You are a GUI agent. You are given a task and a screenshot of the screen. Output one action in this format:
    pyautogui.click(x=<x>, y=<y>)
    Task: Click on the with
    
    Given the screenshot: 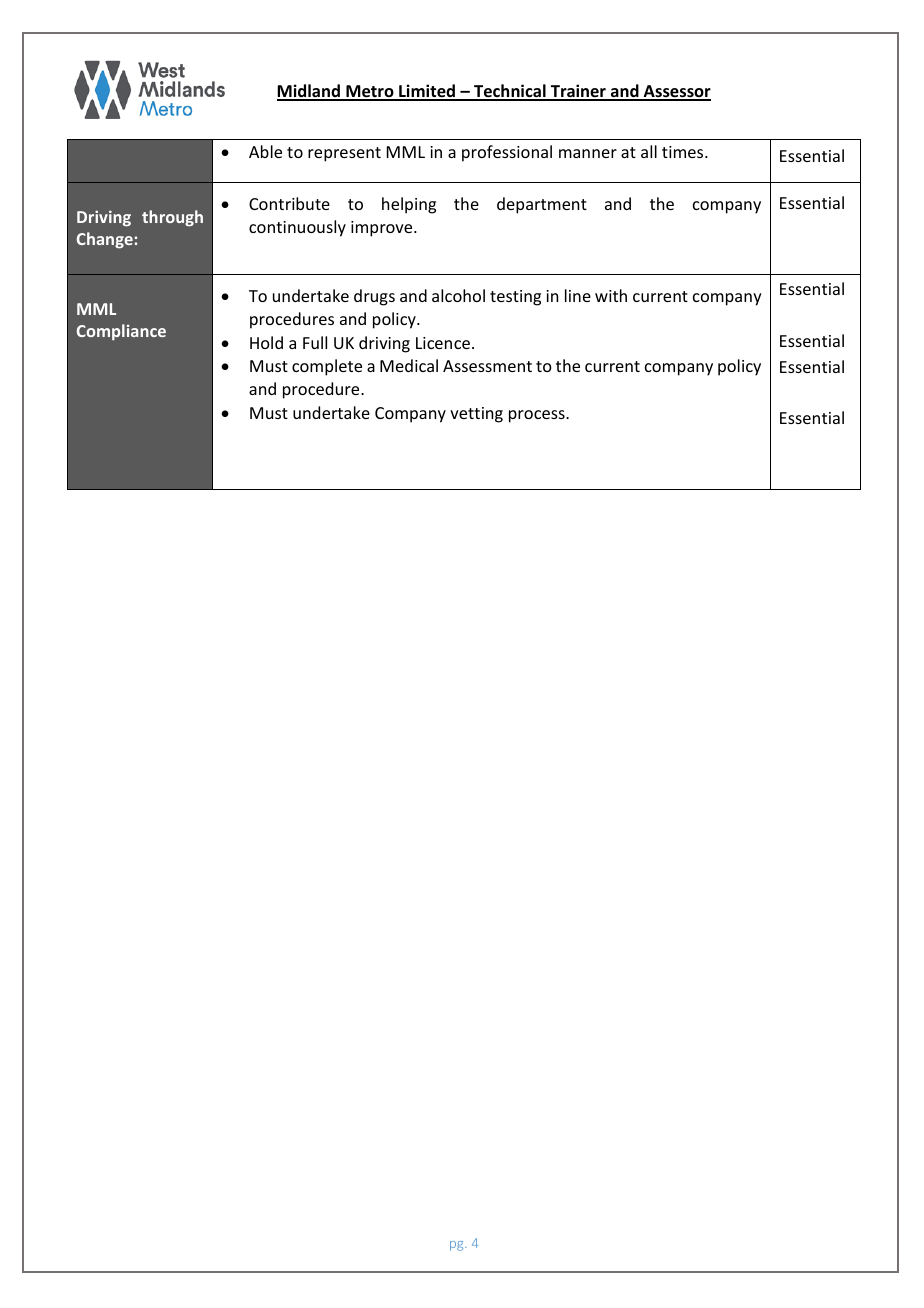 What is the action you would take?
    pyautogui.click(x=611, y=295)
